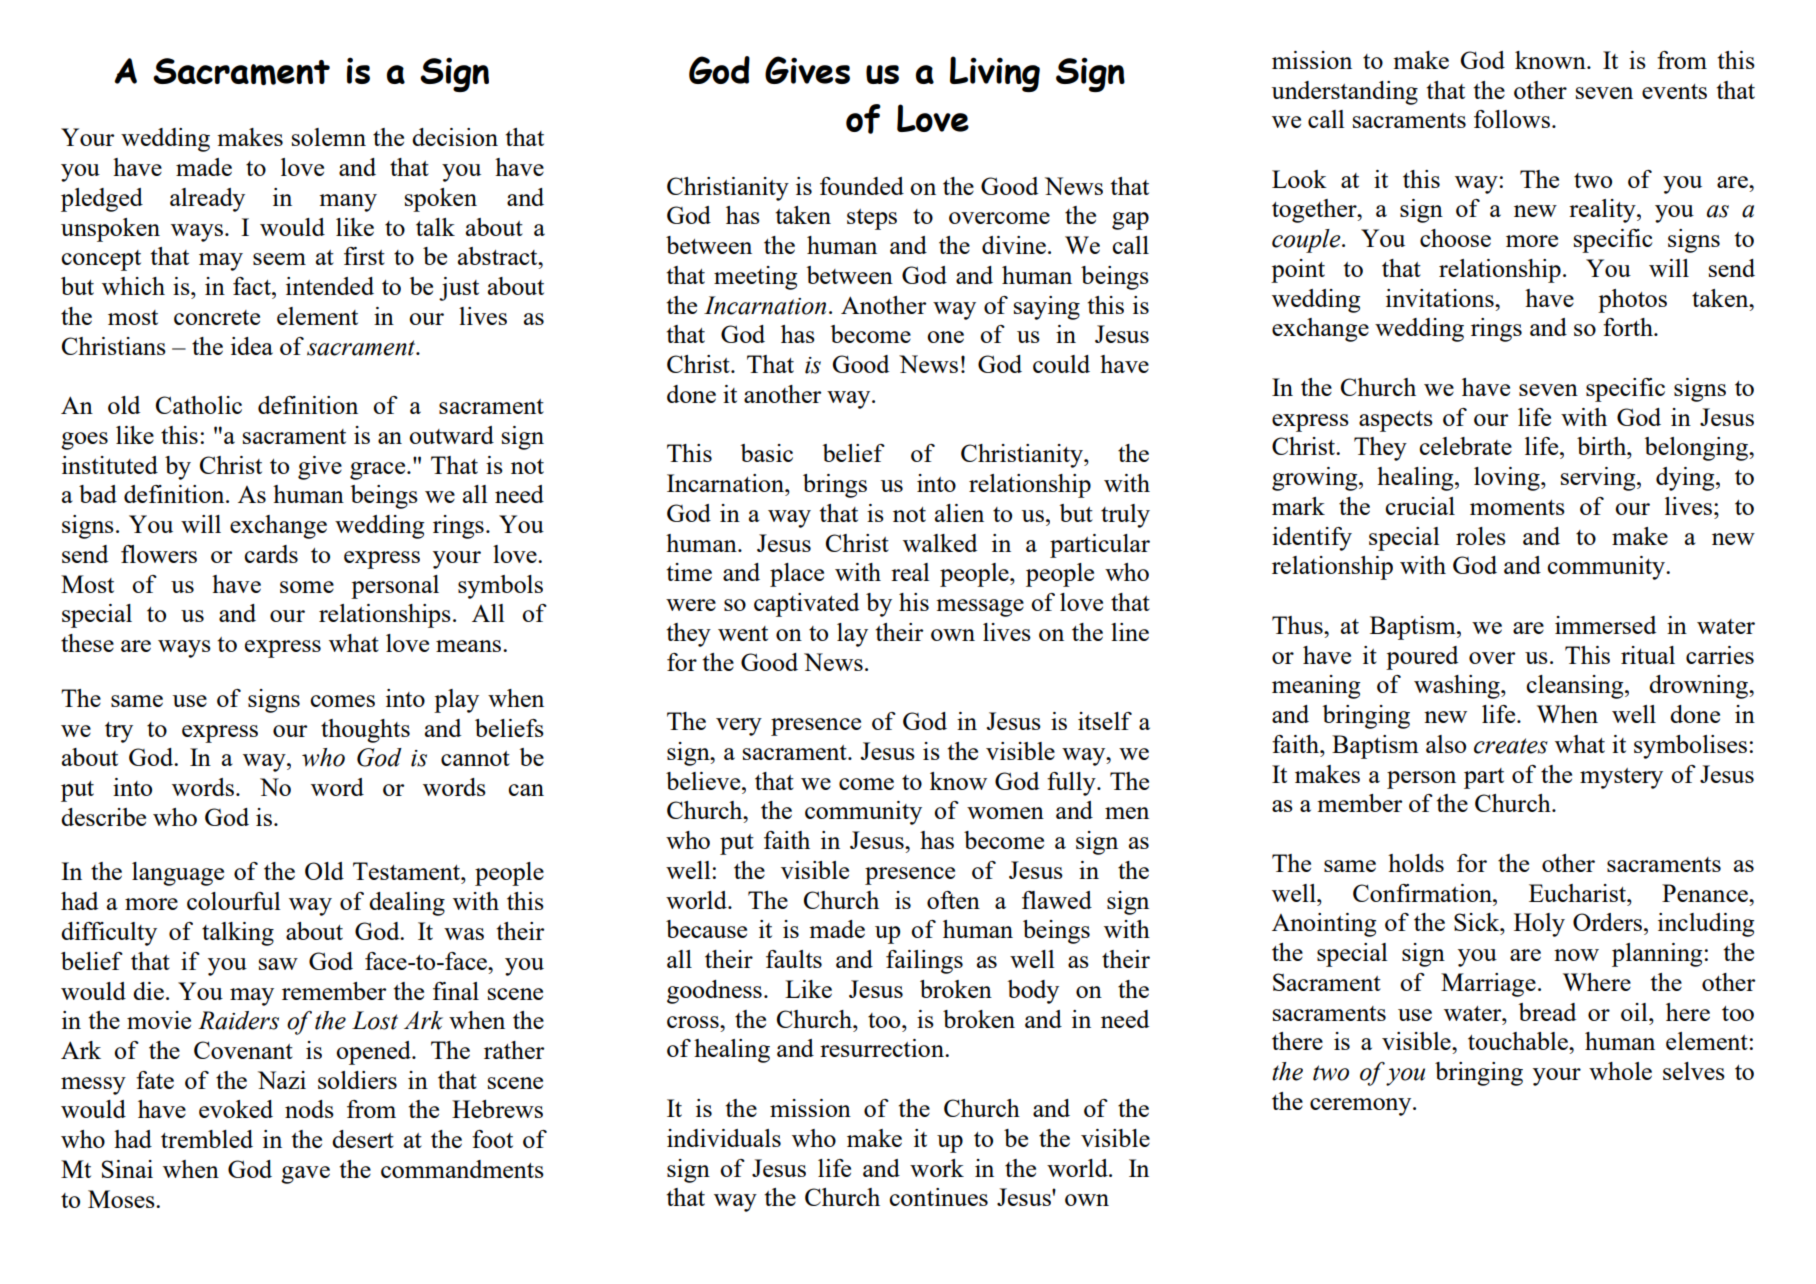 This document has height=1284, width=1816. Describe the element at coordinates (1621, 778) in the document. I see `mystery` at that location.
